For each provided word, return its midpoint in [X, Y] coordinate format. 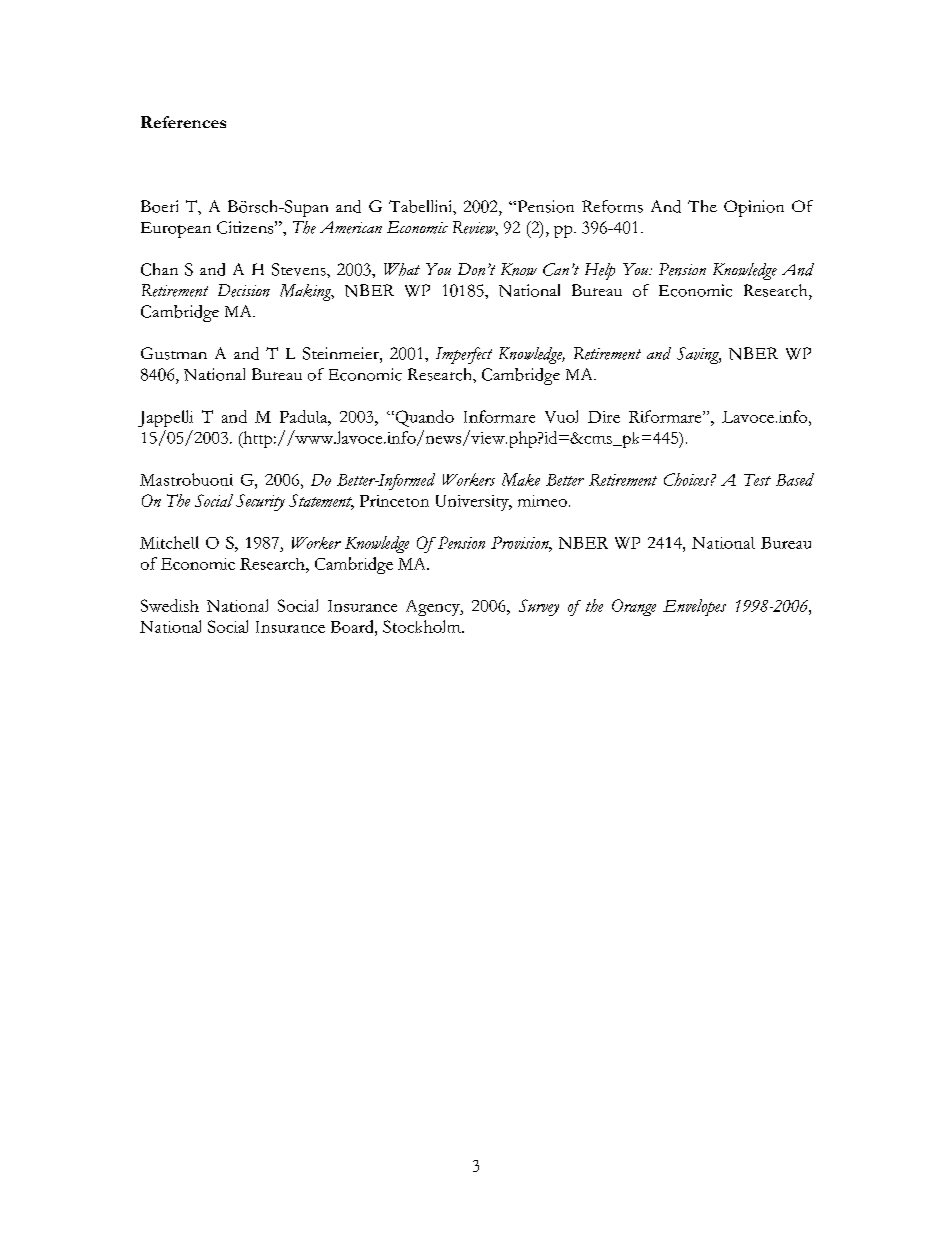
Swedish [170, 605]
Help [600, 271]
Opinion [754, 208]
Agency [434, 608]
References [183, 122]
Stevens [300, 269]
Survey [539, 607]
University [473, 503]
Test [757, 480]
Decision [244, 290]
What [402, 269]
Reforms [612, 206]
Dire [604, 417]
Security [260, 502]
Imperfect [464, 355]
